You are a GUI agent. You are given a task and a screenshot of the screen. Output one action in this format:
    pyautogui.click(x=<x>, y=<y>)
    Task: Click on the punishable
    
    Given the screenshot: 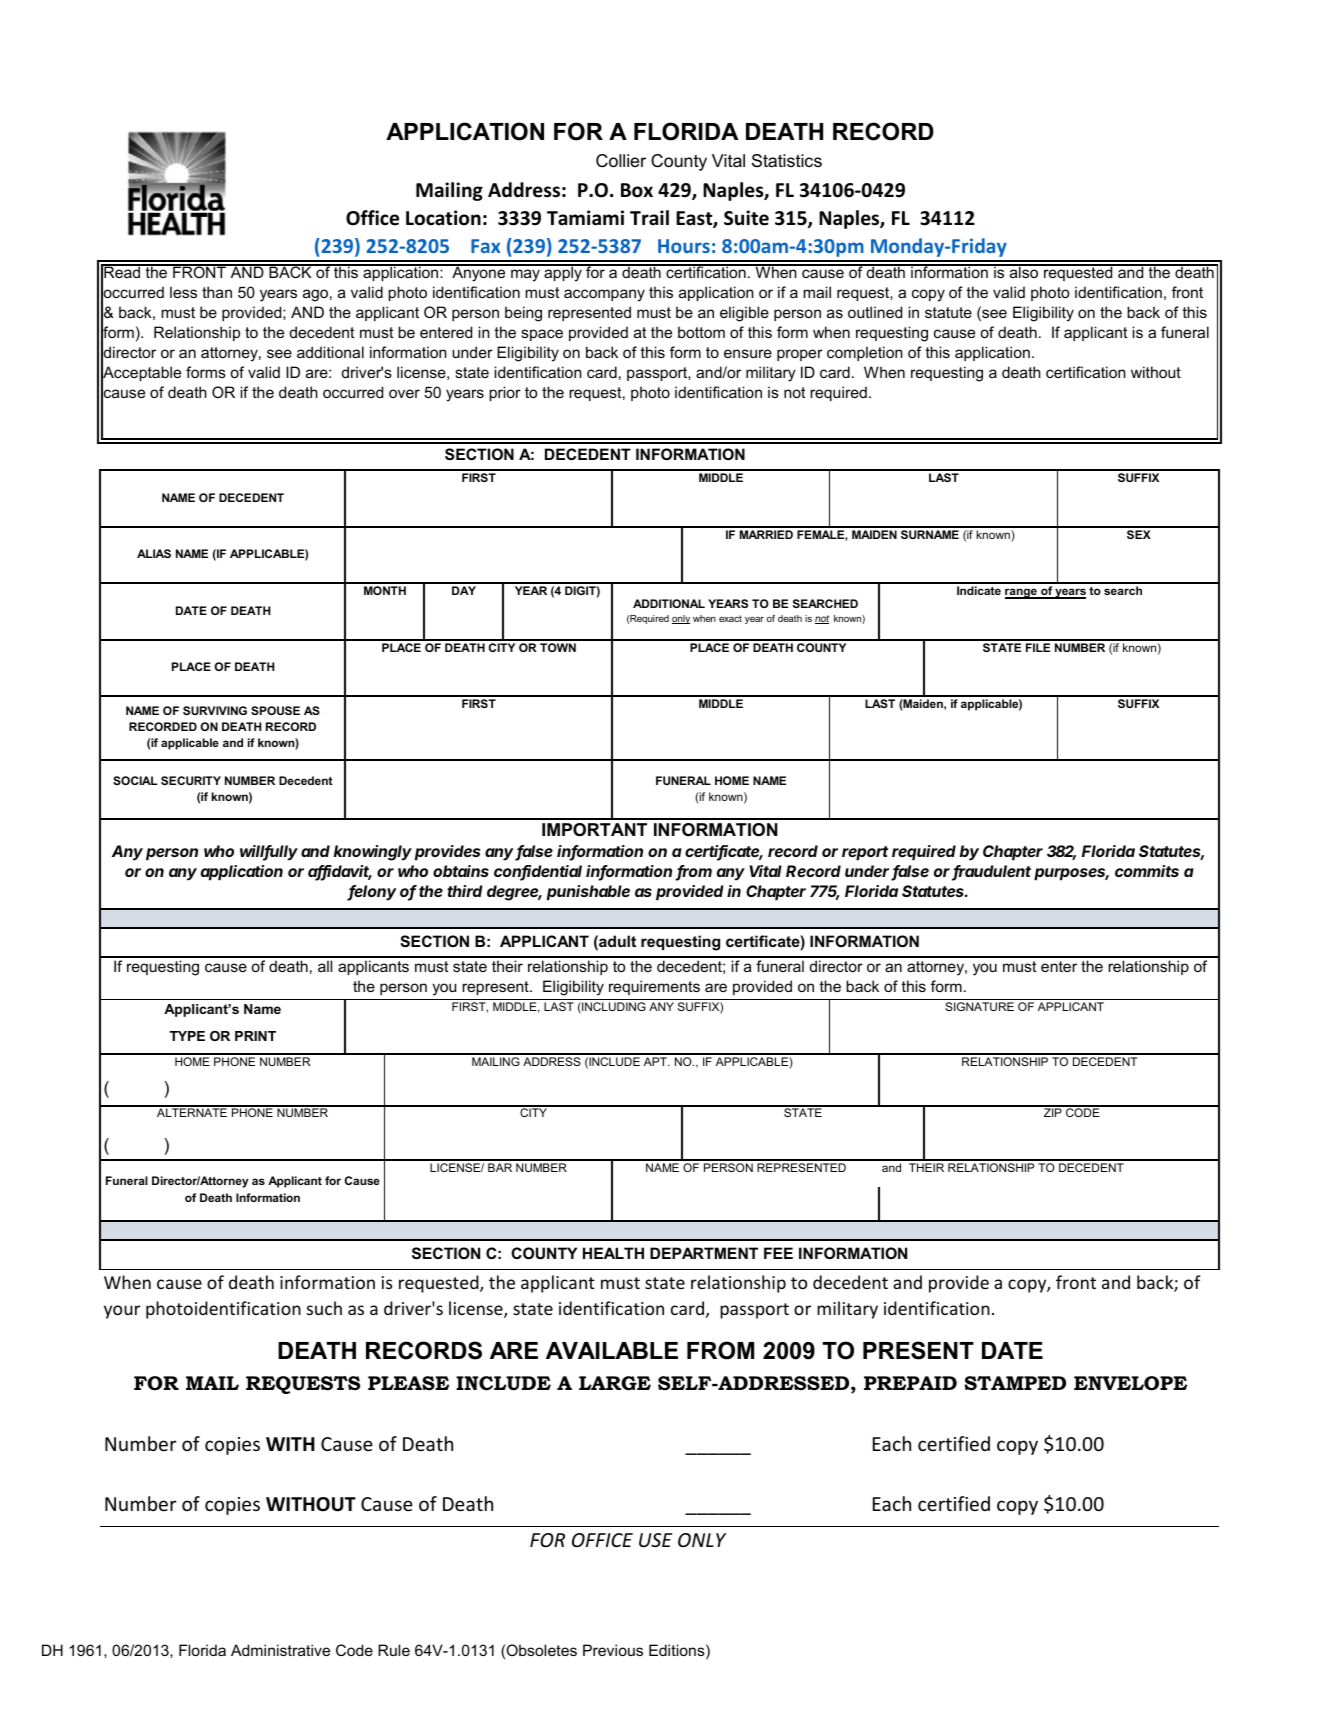 What is the action you would take?
    pyautogui.click(x=588, y=893)
